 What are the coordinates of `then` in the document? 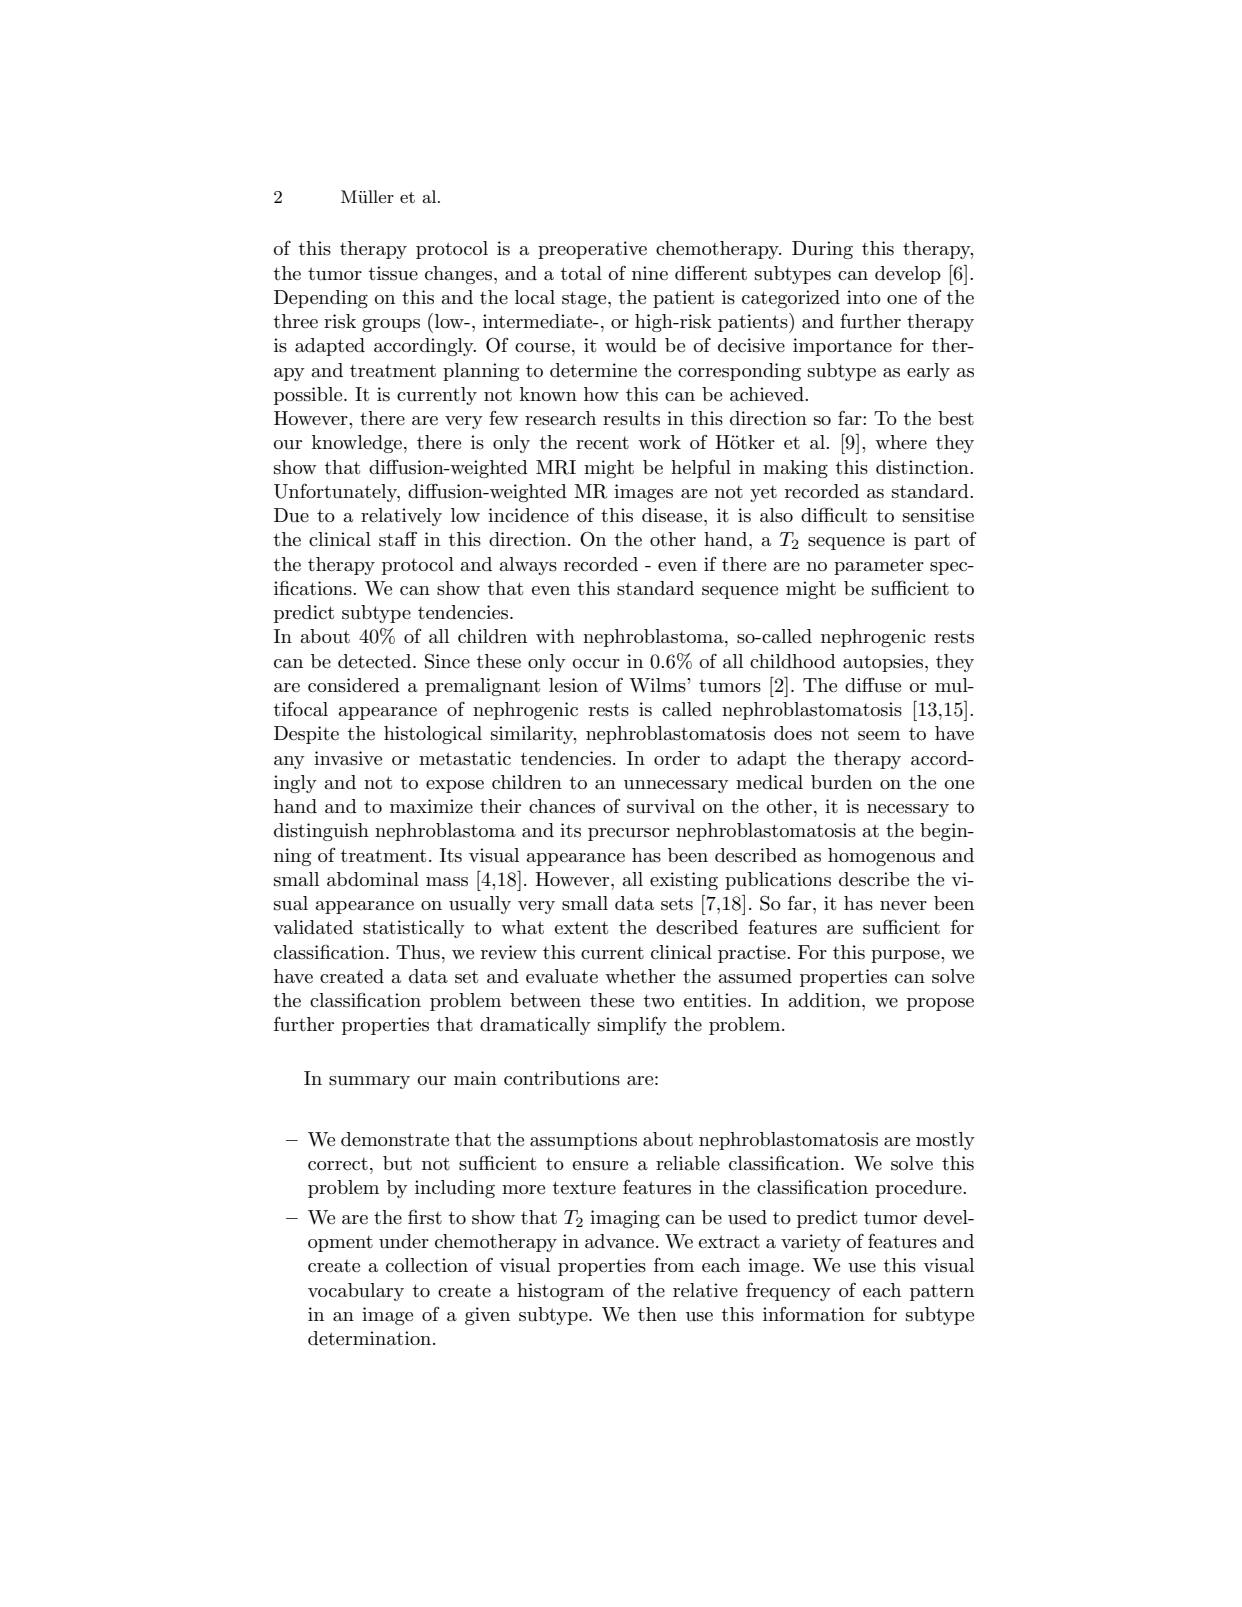 It's located at (657, 1314).
